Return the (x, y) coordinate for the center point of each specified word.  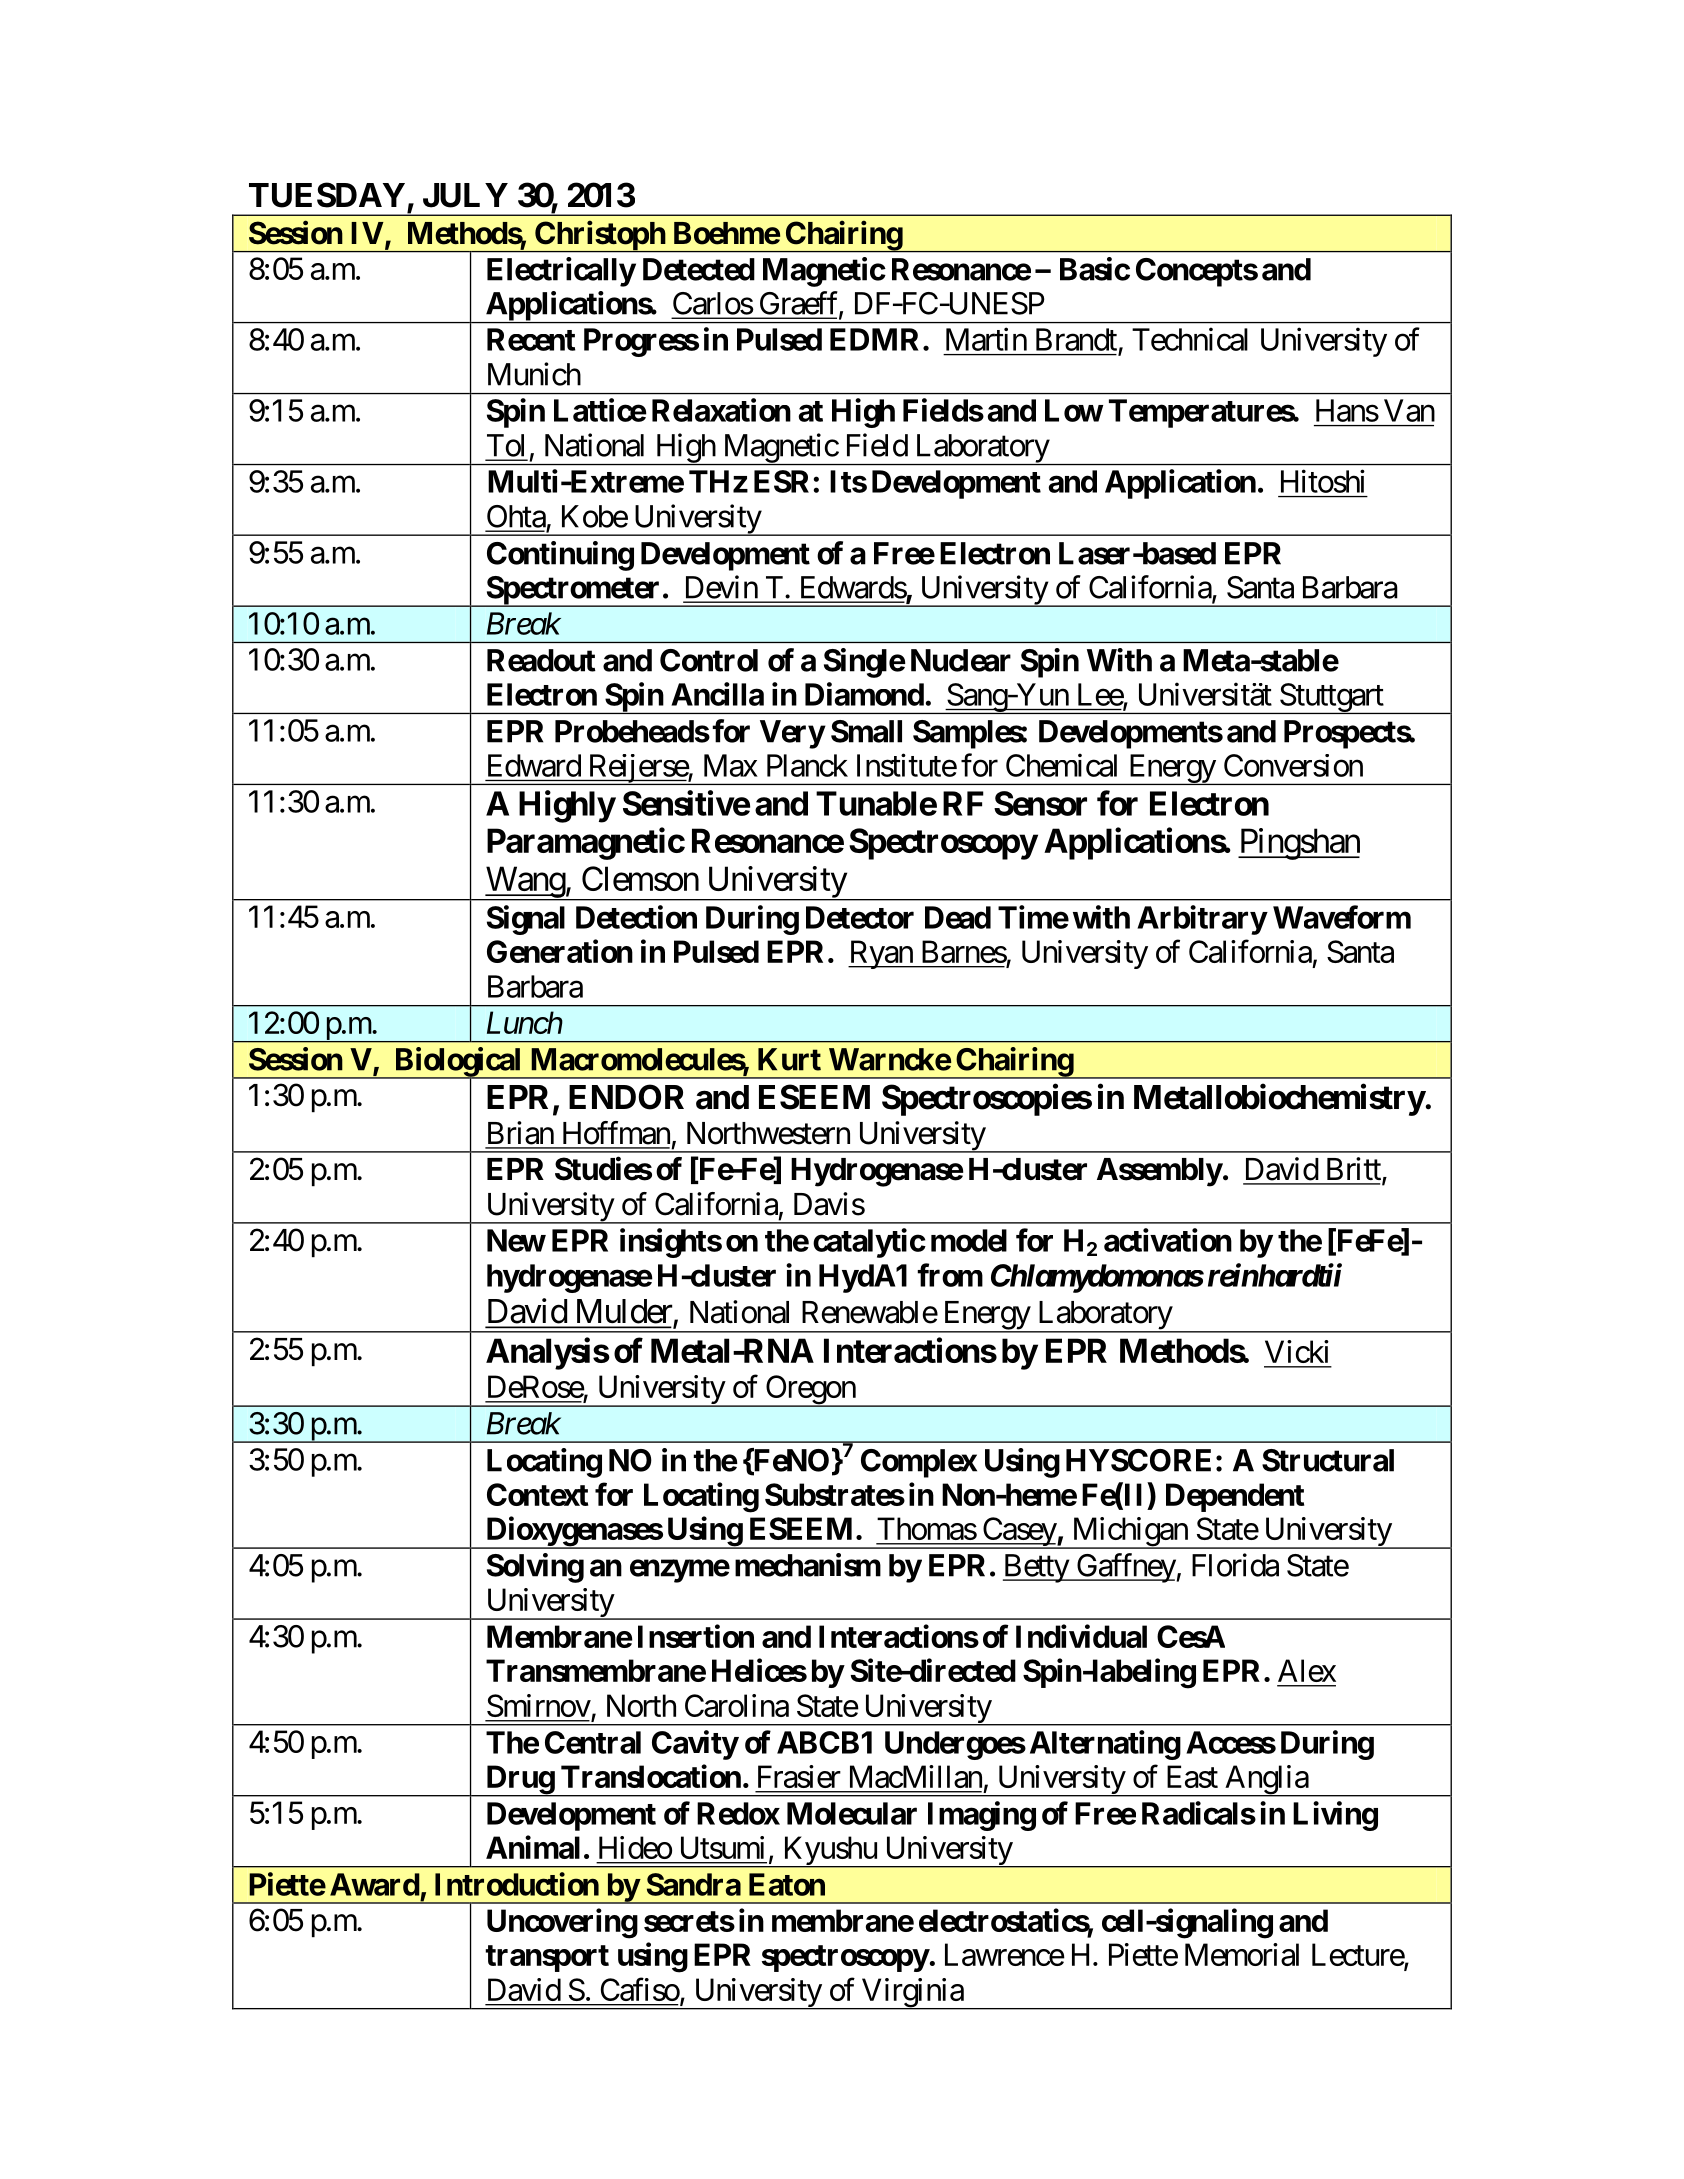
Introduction (517, 1884)
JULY (465, 195)
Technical (1190, 339)
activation (1168, 1240)
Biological (458, 1063)
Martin (986, 339)
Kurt (789, 1059)
